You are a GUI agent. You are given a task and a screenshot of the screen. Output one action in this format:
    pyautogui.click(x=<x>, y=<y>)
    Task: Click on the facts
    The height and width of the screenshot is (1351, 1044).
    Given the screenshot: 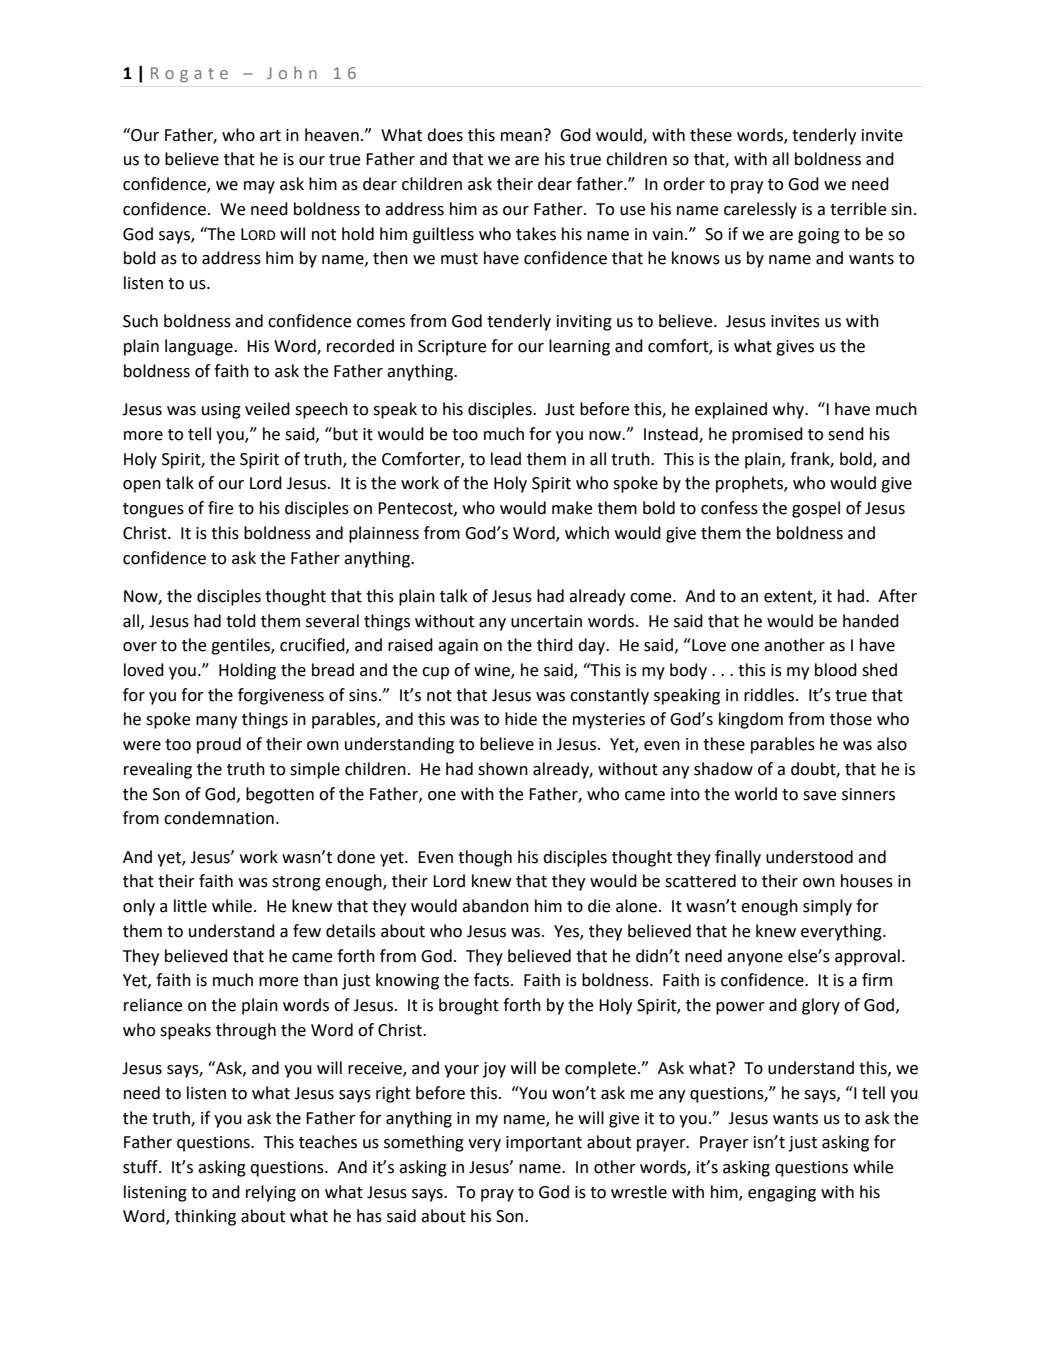 What is the action you would take?
    pyautogui.click(x=493, y=980)
